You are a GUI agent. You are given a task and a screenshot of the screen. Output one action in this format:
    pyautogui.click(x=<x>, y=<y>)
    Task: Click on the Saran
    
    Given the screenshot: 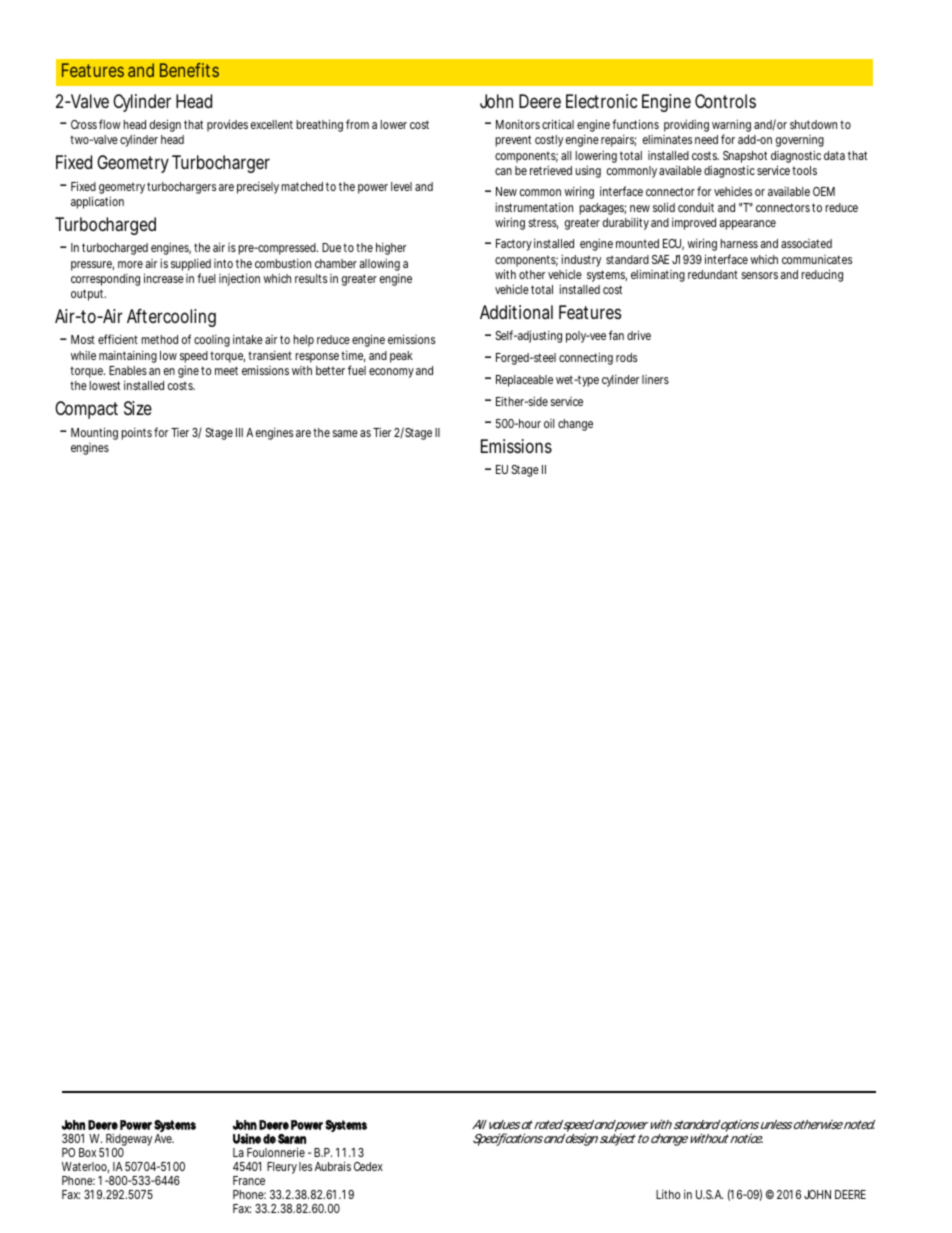 What is the action you would take?
    pyautogui.click(x=292, y=1139)
